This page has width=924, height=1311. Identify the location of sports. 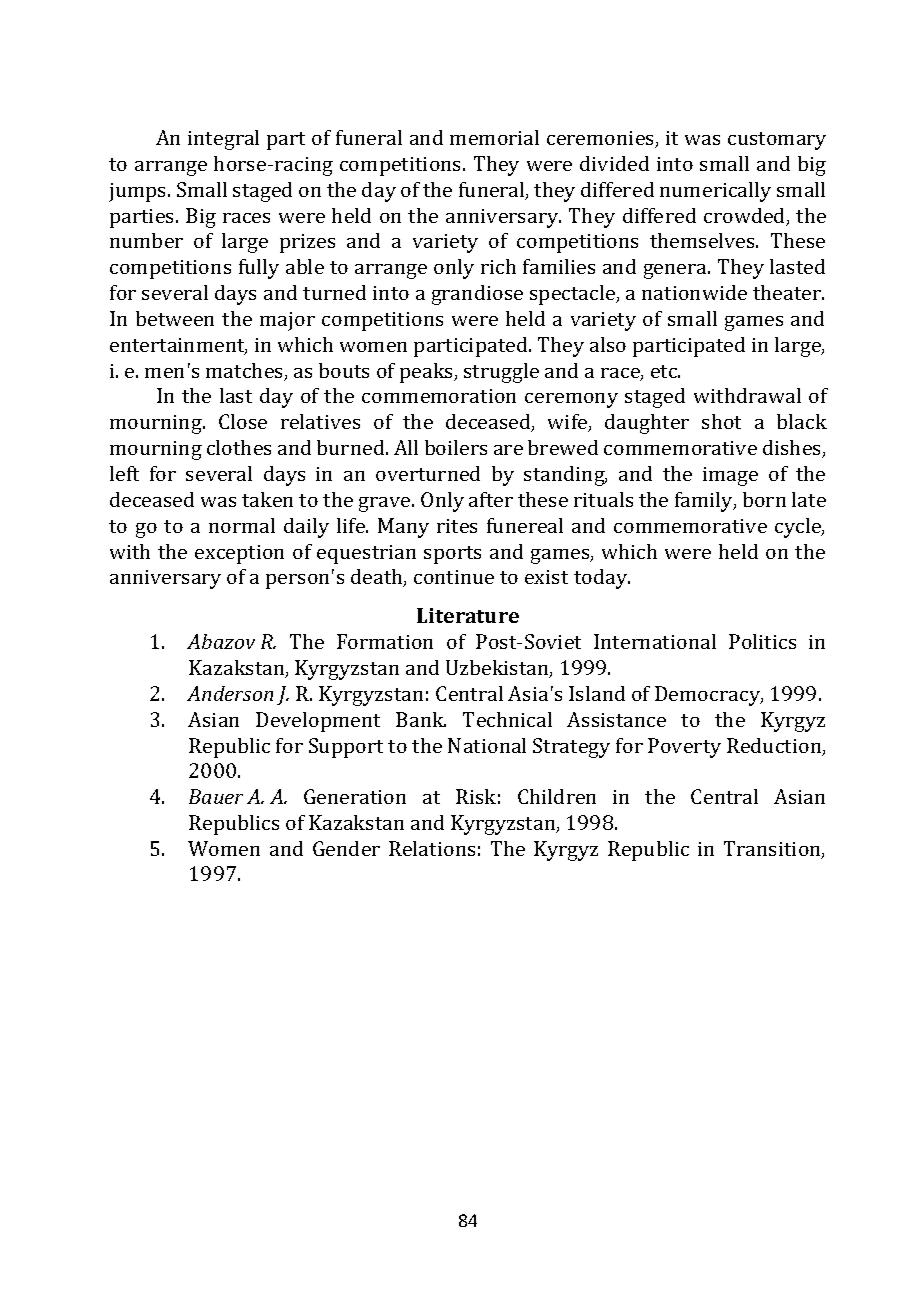
(452, 555).
